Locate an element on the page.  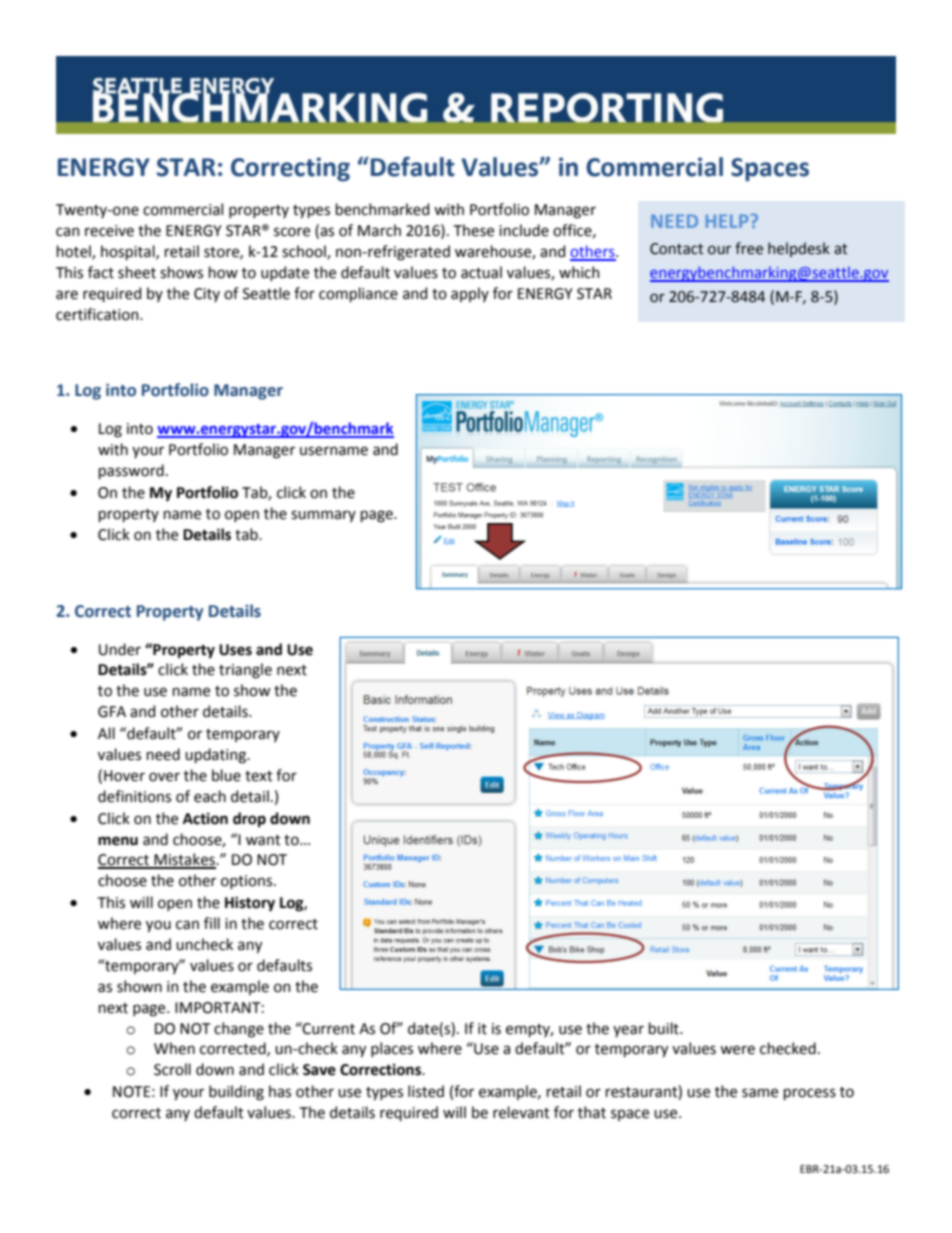
hospital is located at coordinates (129, 252).
